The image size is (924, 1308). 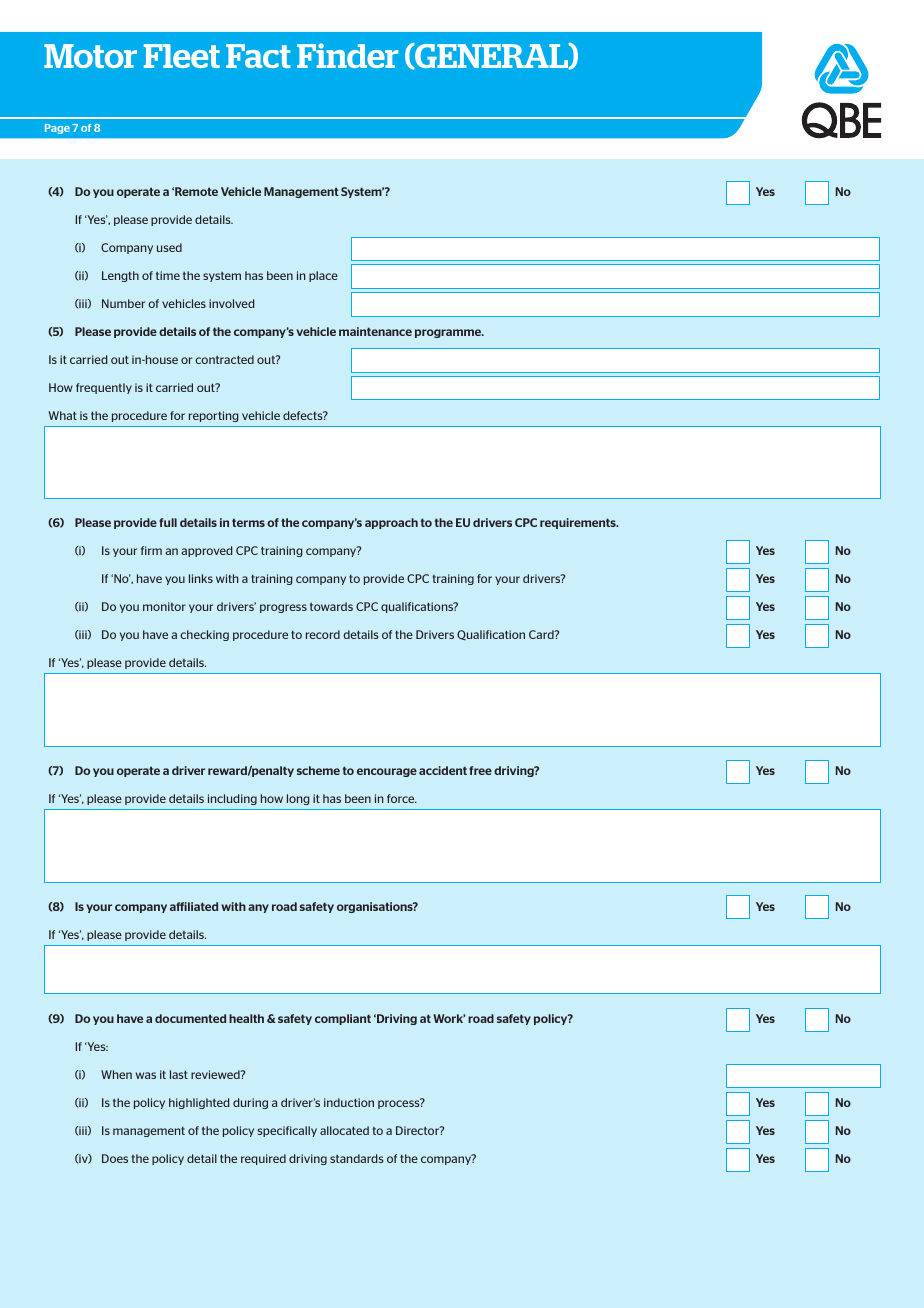 What do you see at coordinates (115, 1158) in the screenshot?
I see `Does` at bounding box center [115, 1158].
